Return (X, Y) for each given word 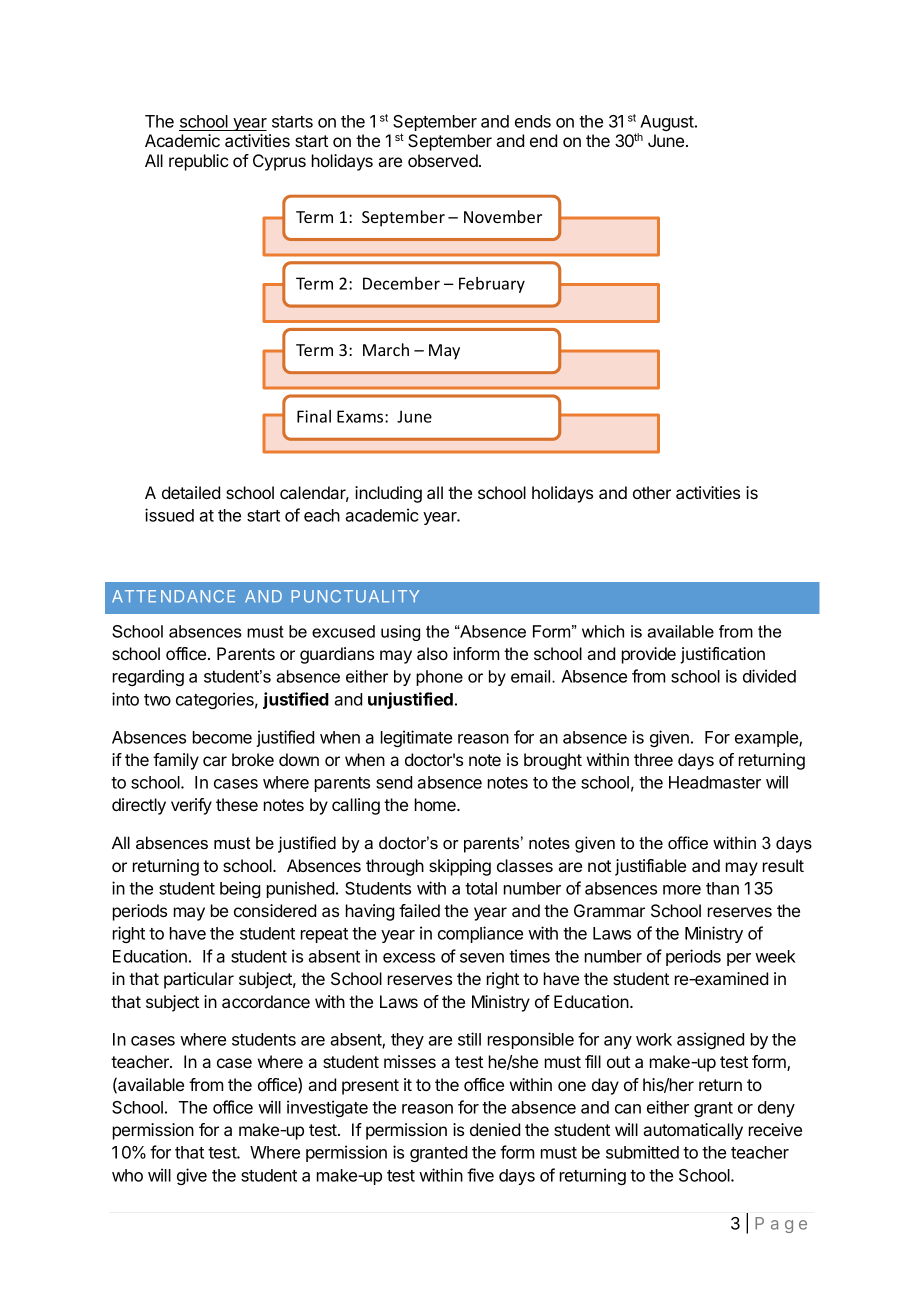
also (432, 653)
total (481, 888)
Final (314, 416)
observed (444, 160)
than (722, 888)
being (240, 889)
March (386, 349)
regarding (148, 677)
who (127, 1175)
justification (722, 655)
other (652, 492)
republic (198, 162)
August (667, 124)
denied (495, 1129)
